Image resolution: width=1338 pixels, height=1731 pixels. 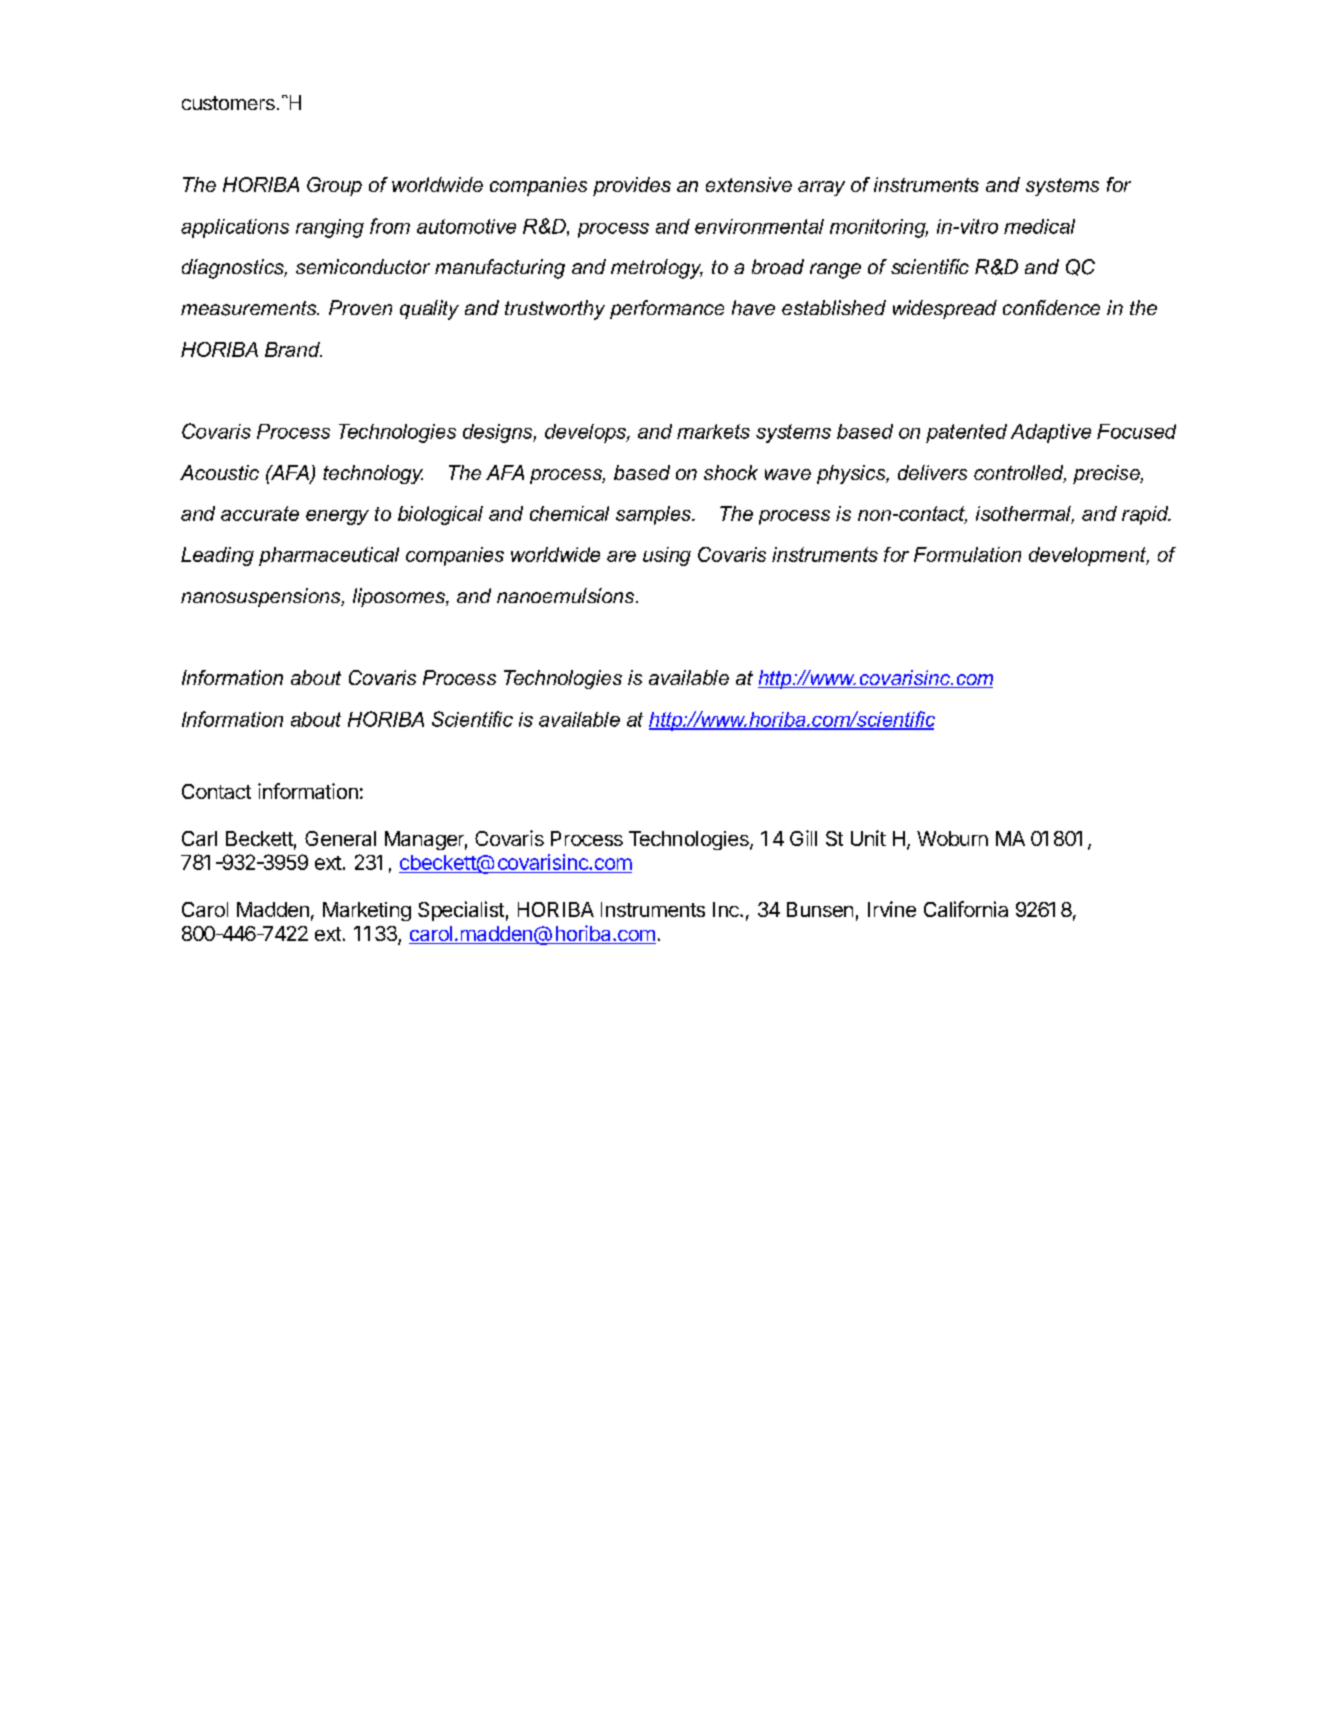 What do you see at coordinates (967, 554) in the document?
I see `Formulation` at bounding box center [967, 554].
